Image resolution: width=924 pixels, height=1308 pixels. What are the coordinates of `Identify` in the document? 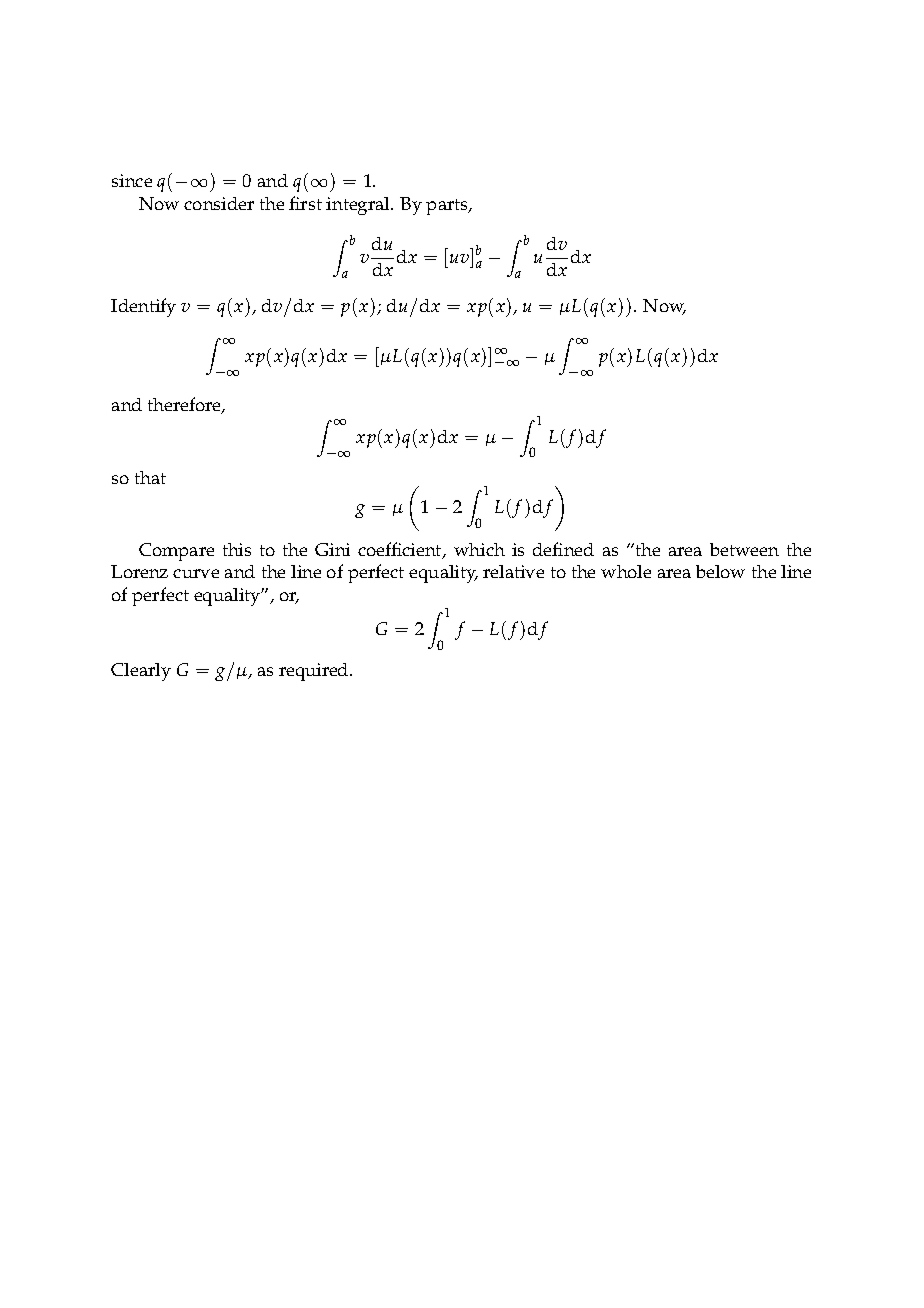 It's located at (143, 307).
